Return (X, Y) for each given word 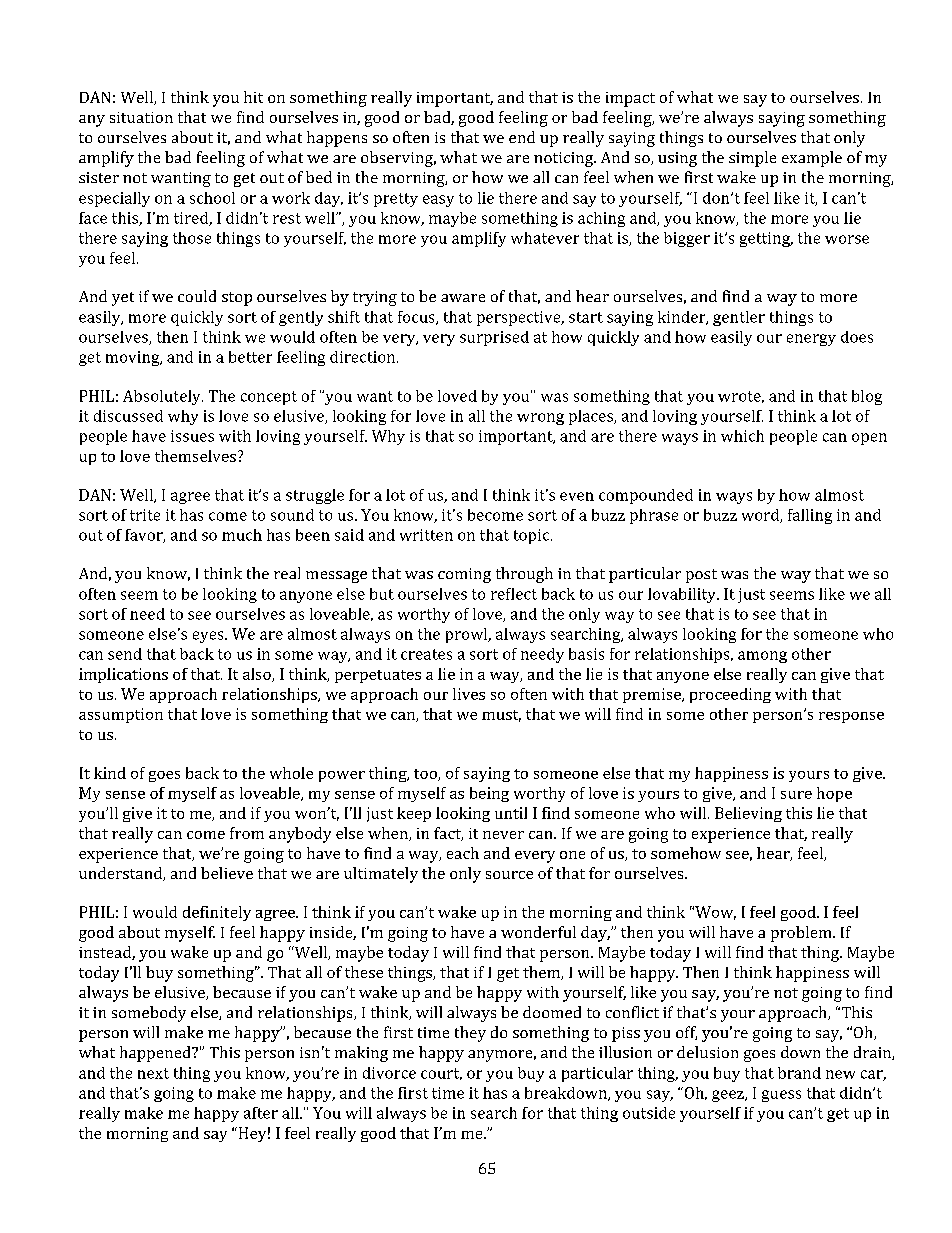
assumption (121, 715)
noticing (565, 159)
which (742, 436)
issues (192, 436)
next (153, 1073)
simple (752, 159)
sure (796, 795)
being (489, 794)
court (441, 1074)
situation (141, 117)
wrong (540, 419)
